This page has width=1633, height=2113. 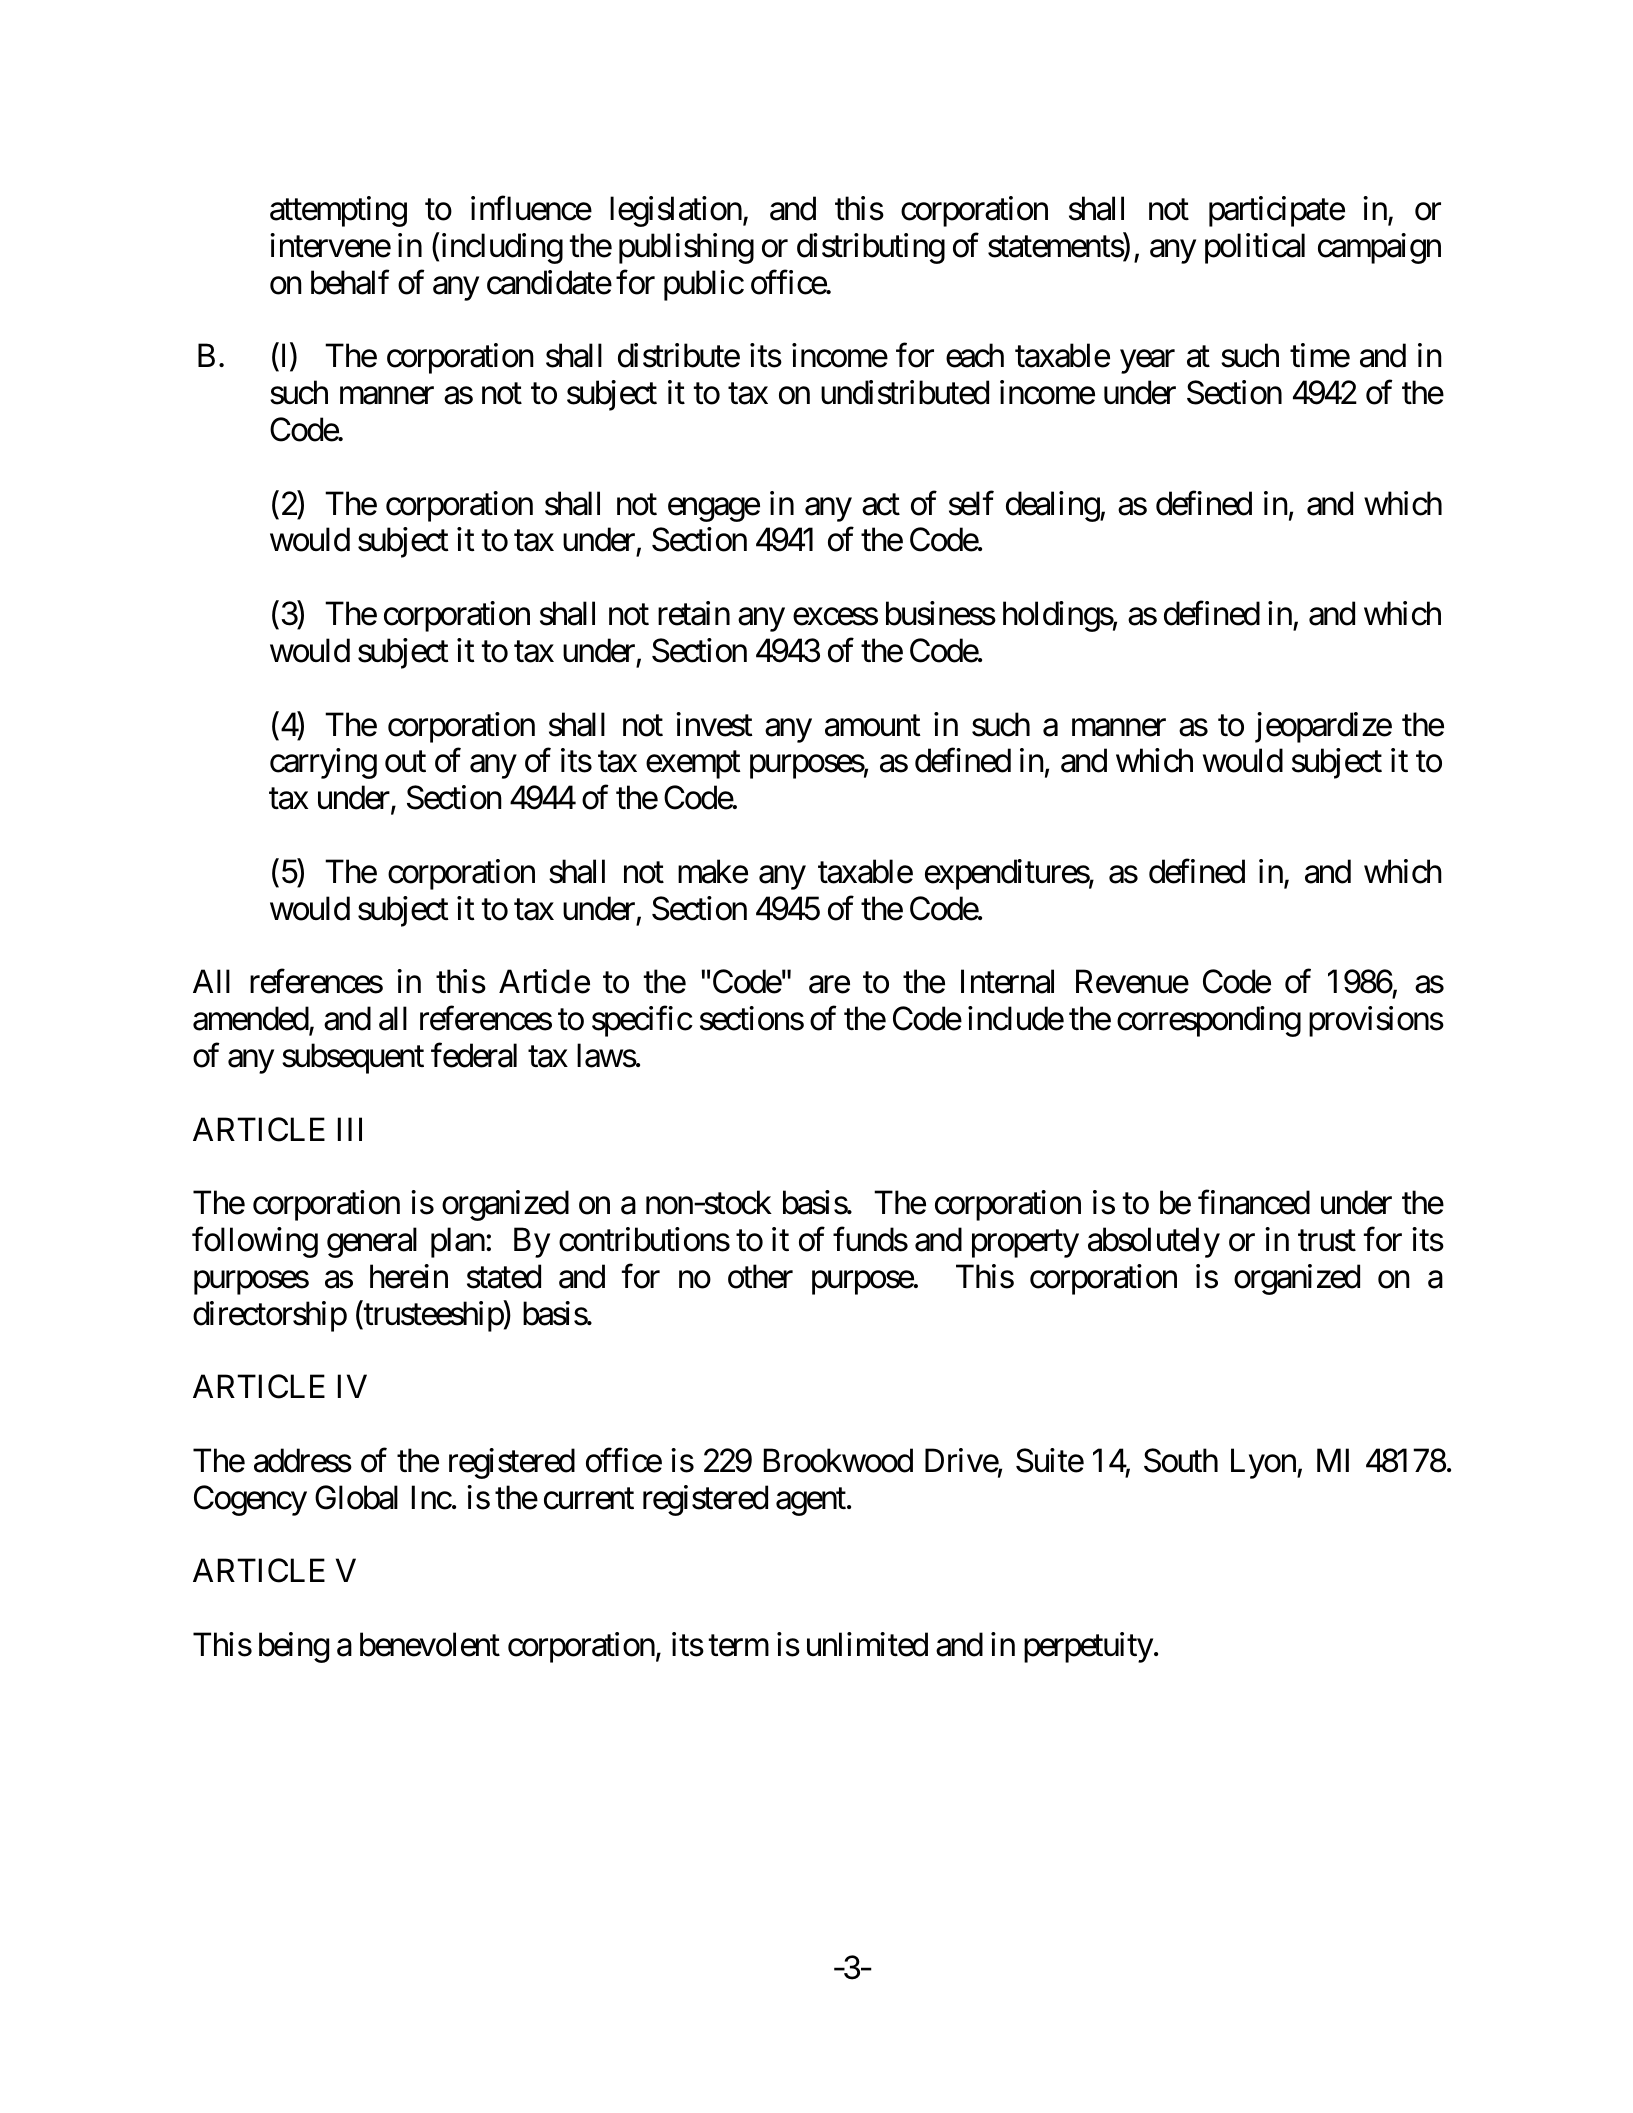 What do you see at coordinates (760, 1276) in the page?
I see `other` at bounding box center [760, 1276].
